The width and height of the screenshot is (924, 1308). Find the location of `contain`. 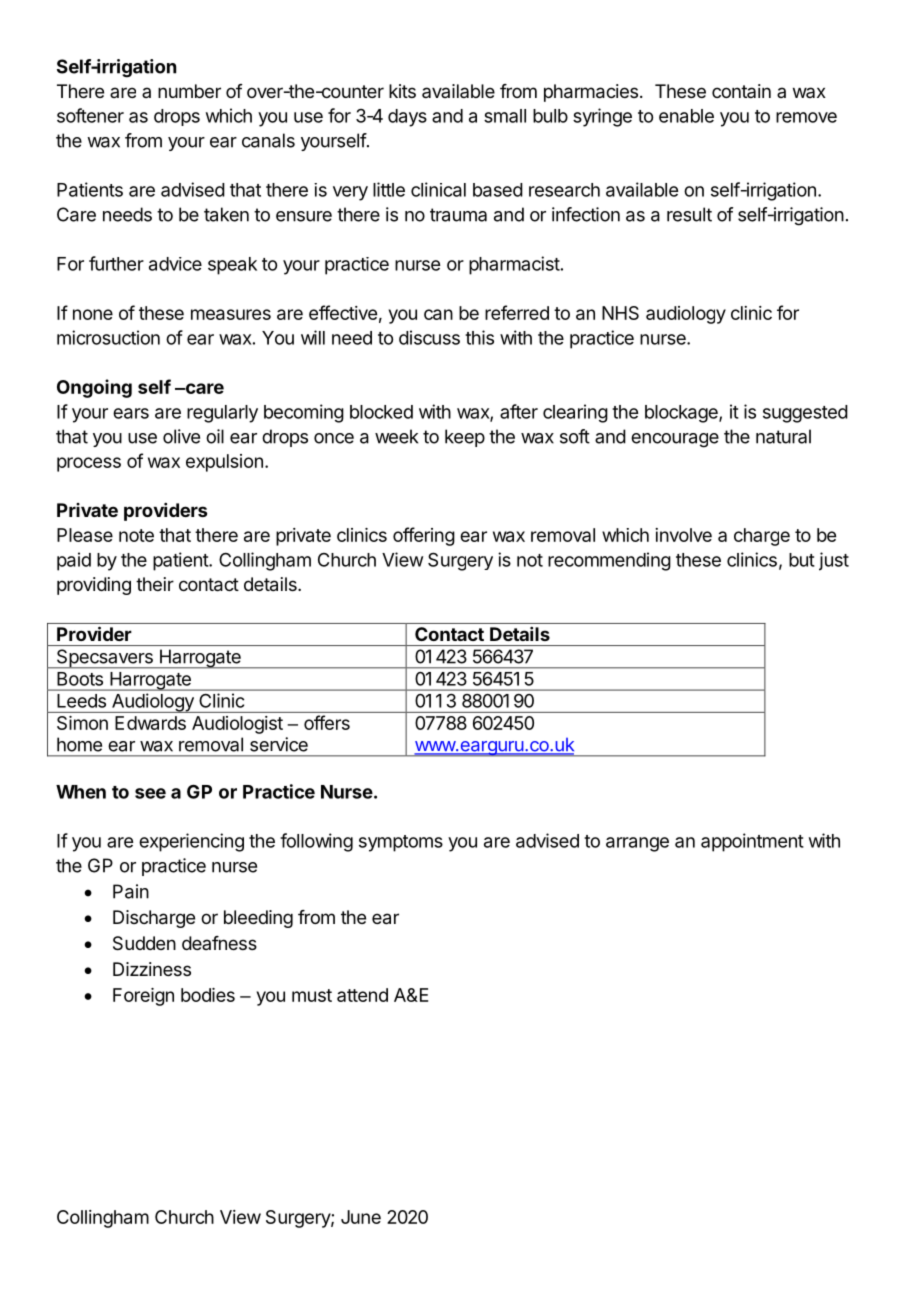

contain is located at coordinates (741, 91).
